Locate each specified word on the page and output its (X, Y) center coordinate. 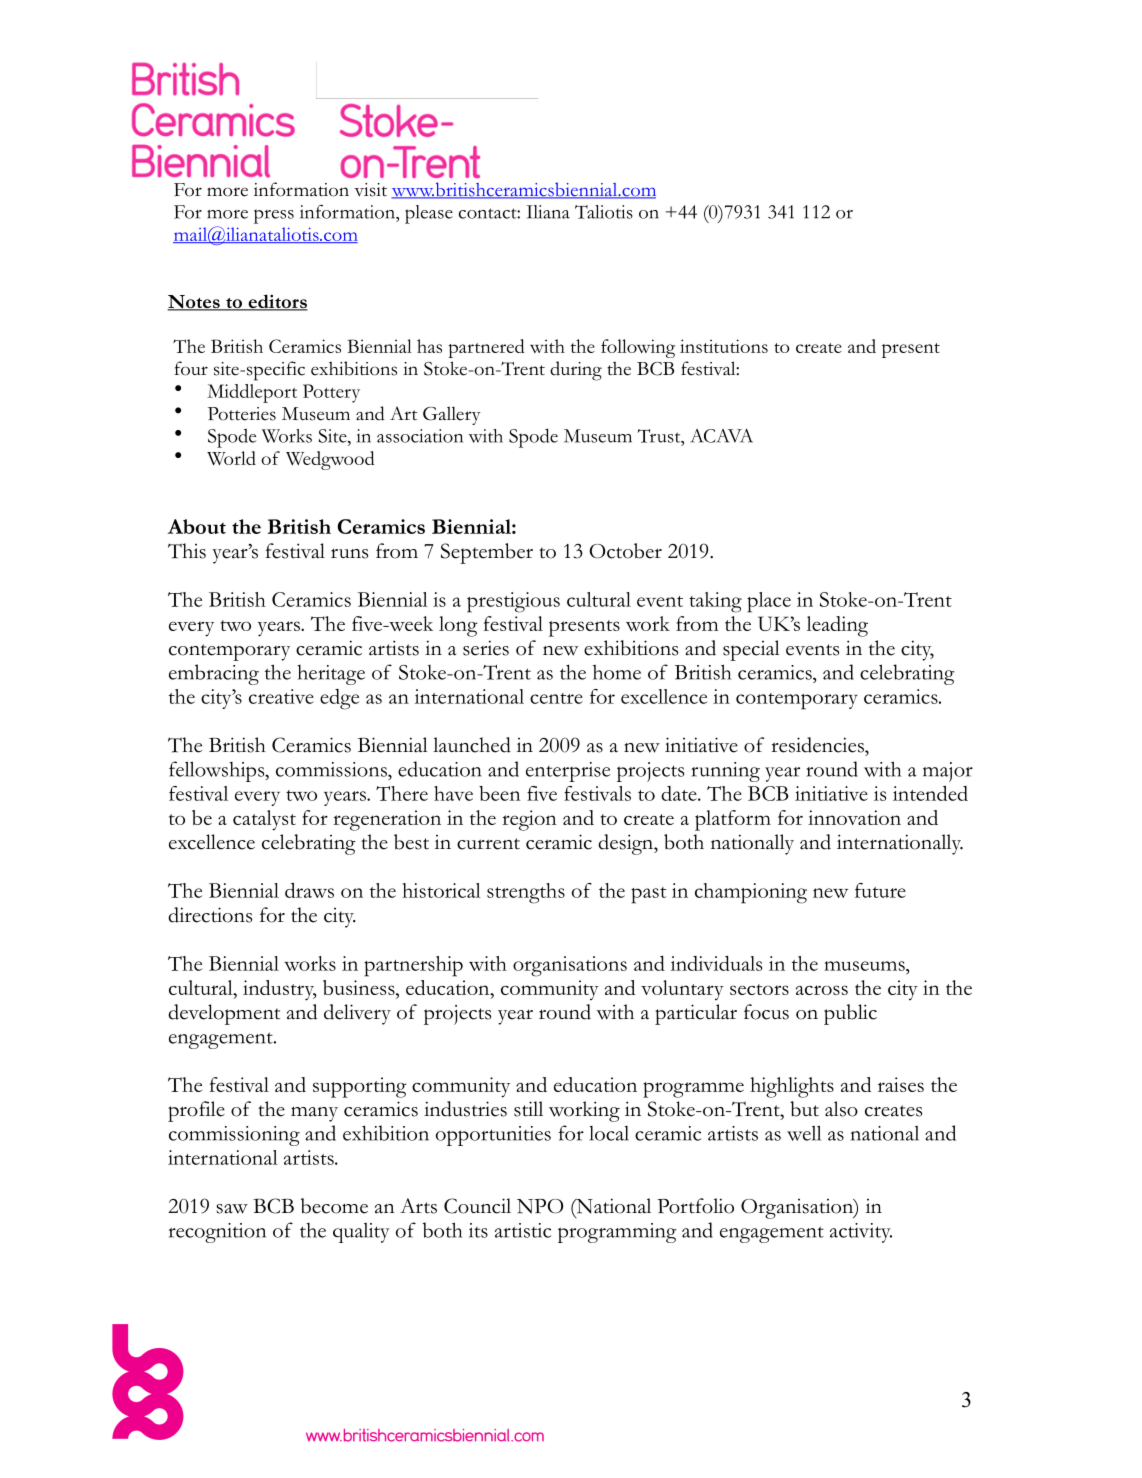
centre (556, 698)
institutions (724, 346)
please (429, 214)
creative (281, 696)
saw (232, 1209)
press (274, 216)
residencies (818, 745)
